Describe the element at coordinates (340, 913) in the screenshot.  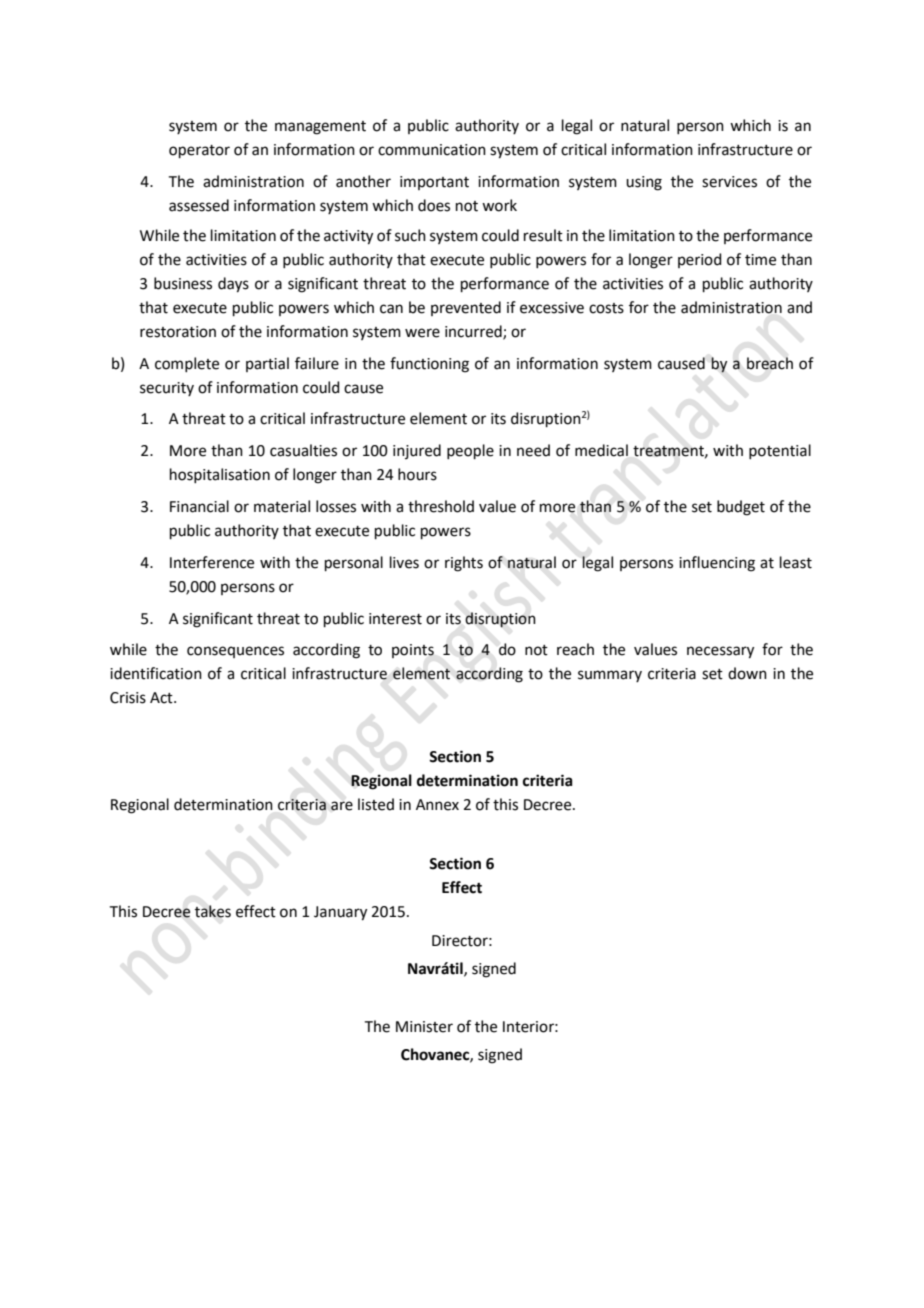
I see `January` at that location.
